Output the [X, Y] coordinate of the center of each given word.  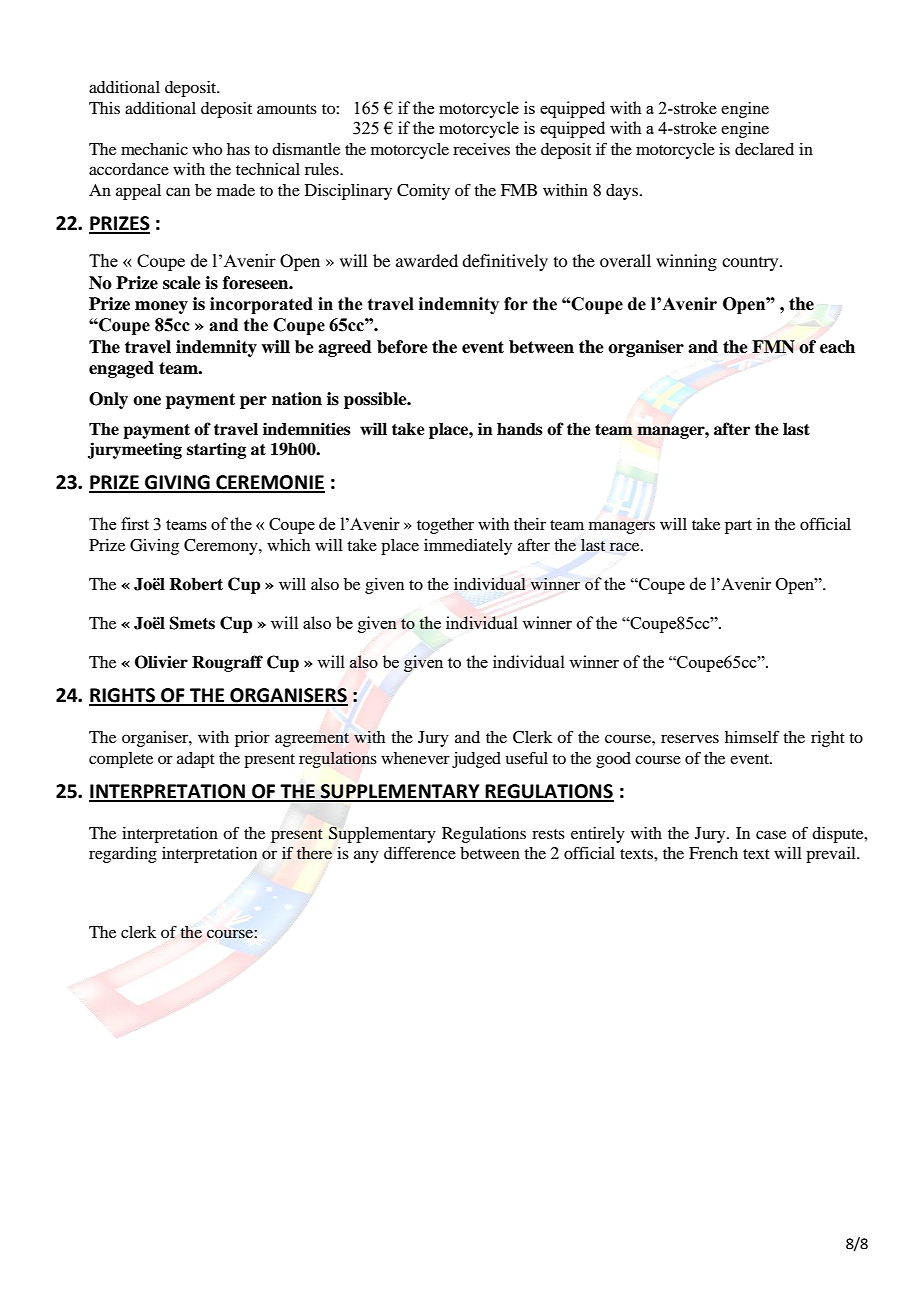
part [738, 527]
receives [481, 149]
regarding [123, 855]
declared [764, 149]
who [207, 149]
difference [420, 852]
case [771, 834]
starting [216, 450]
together [445, 526]
